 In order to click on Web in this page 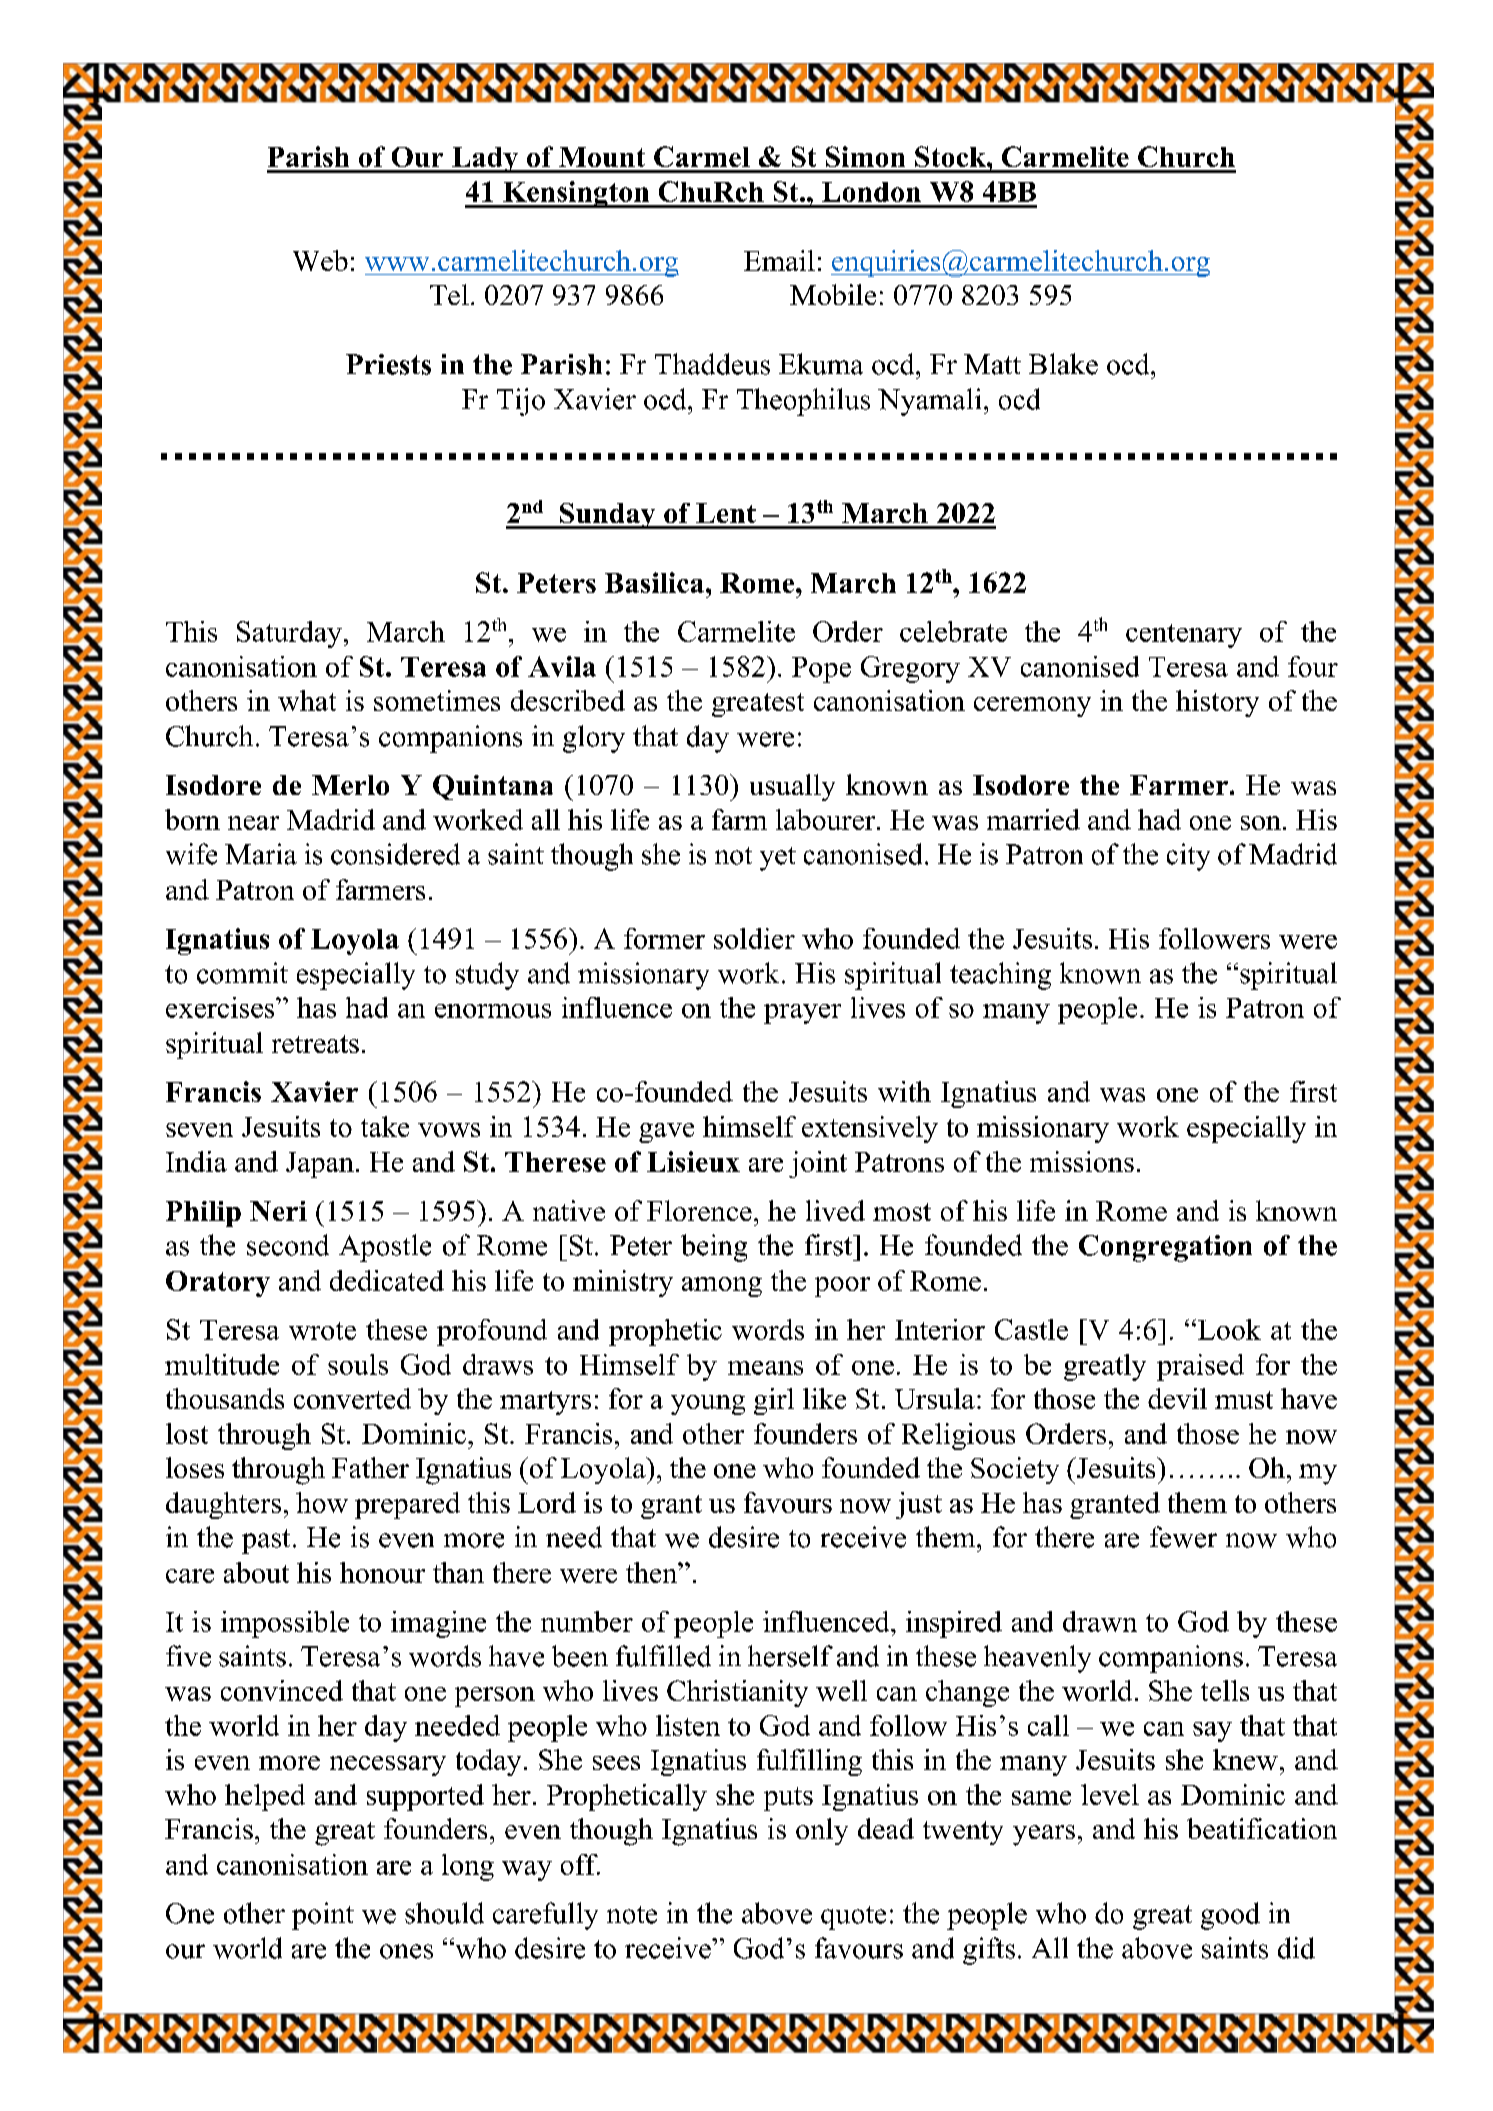, I will do `click(320, 260)`.
